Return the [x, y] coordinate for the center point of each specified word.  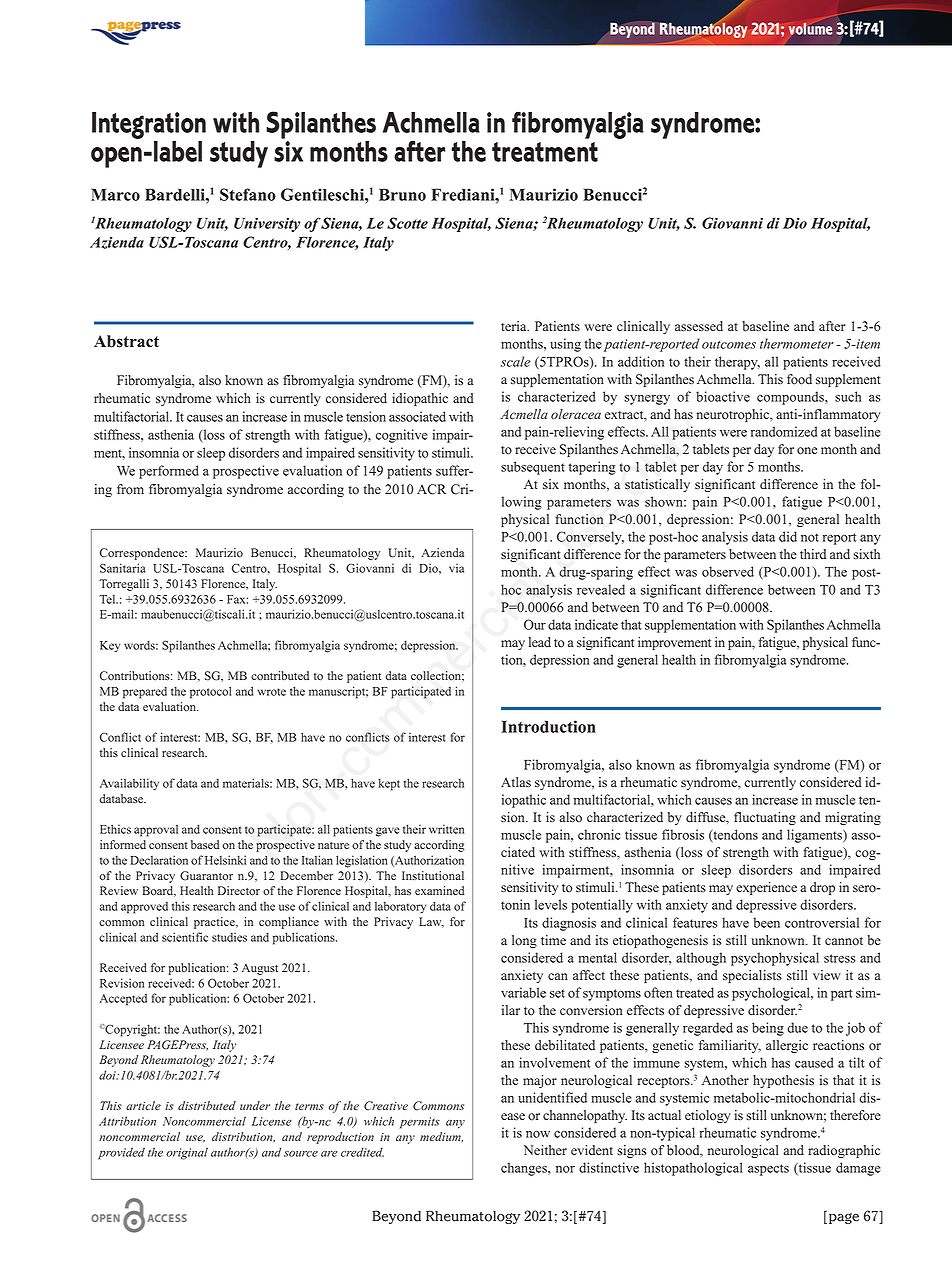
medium [441, 1137]
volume [810, 28]
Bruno [402, 194]
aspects [768, 1170]
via [456, 568]
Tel [108, 599]
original [187, 1153]
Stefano [248, 194]
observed [728, 571]
